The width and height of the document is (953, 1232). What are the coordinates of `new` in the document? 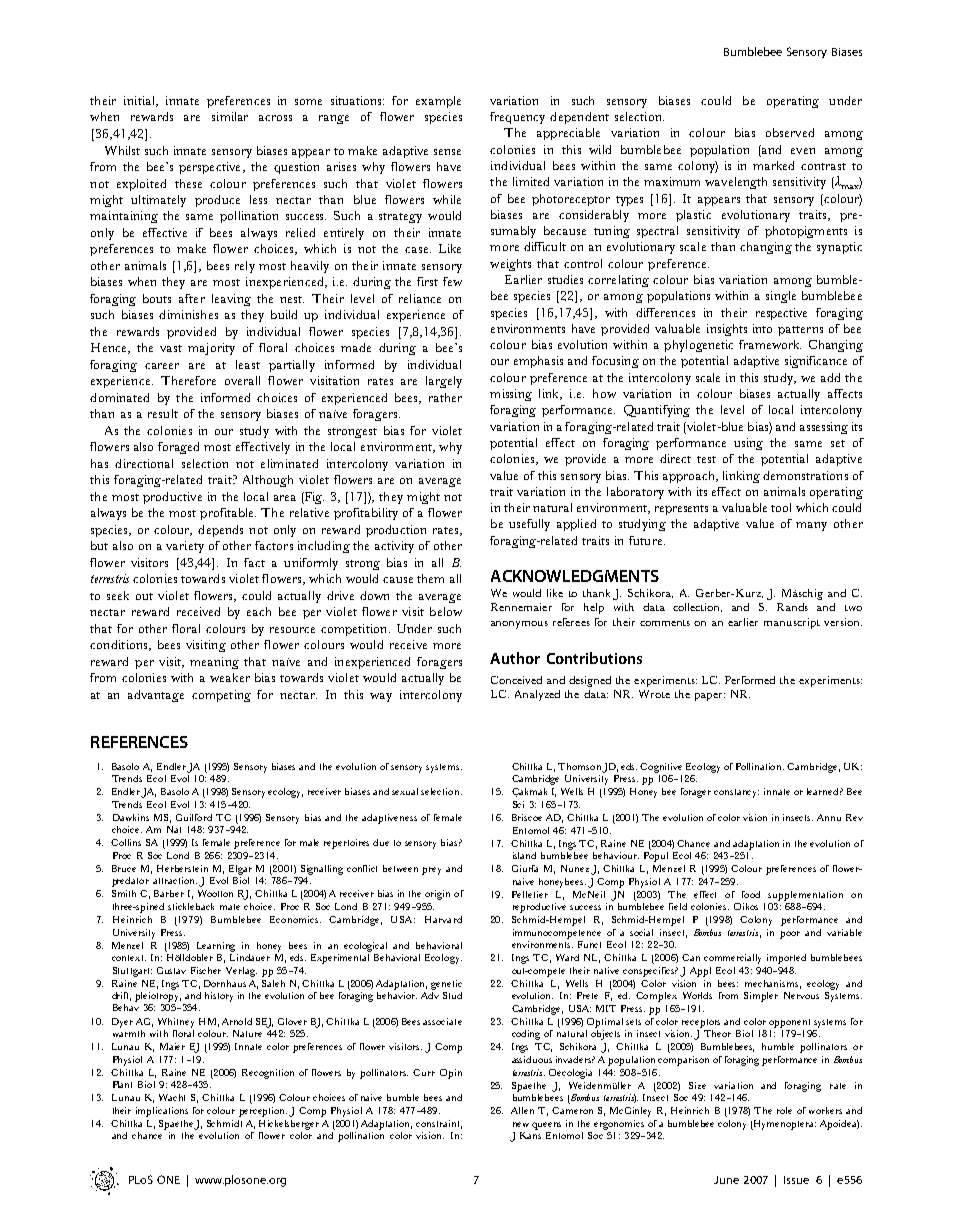 It's located at (521, 1124).
